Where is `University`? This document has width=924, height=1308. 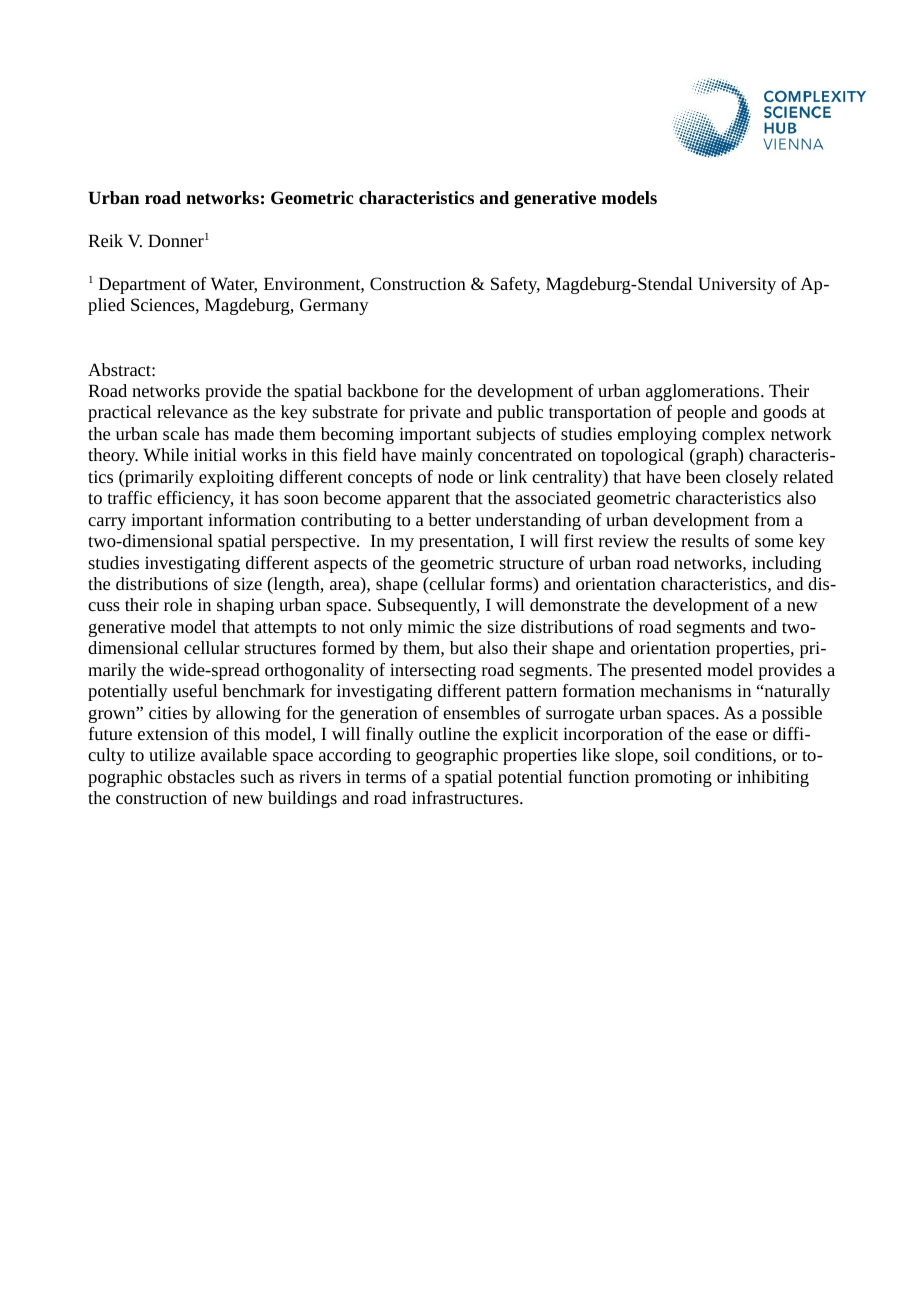 University is located at coordinates (737, 285).
